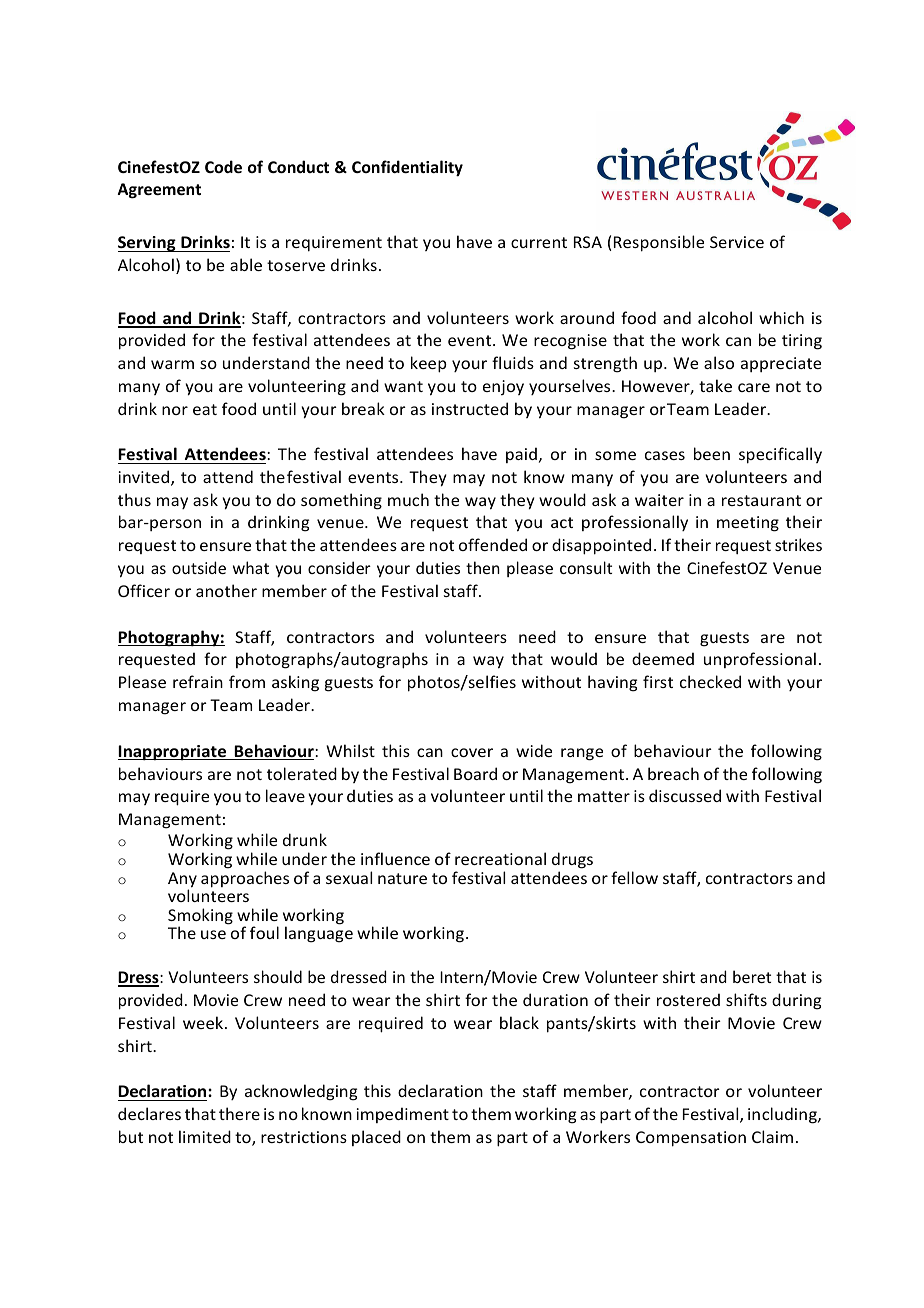 The image size is (924, 1308). What do you see at coordinates (198, 681) in the document?
I see `refrain` at bounding box center [198, 681].
